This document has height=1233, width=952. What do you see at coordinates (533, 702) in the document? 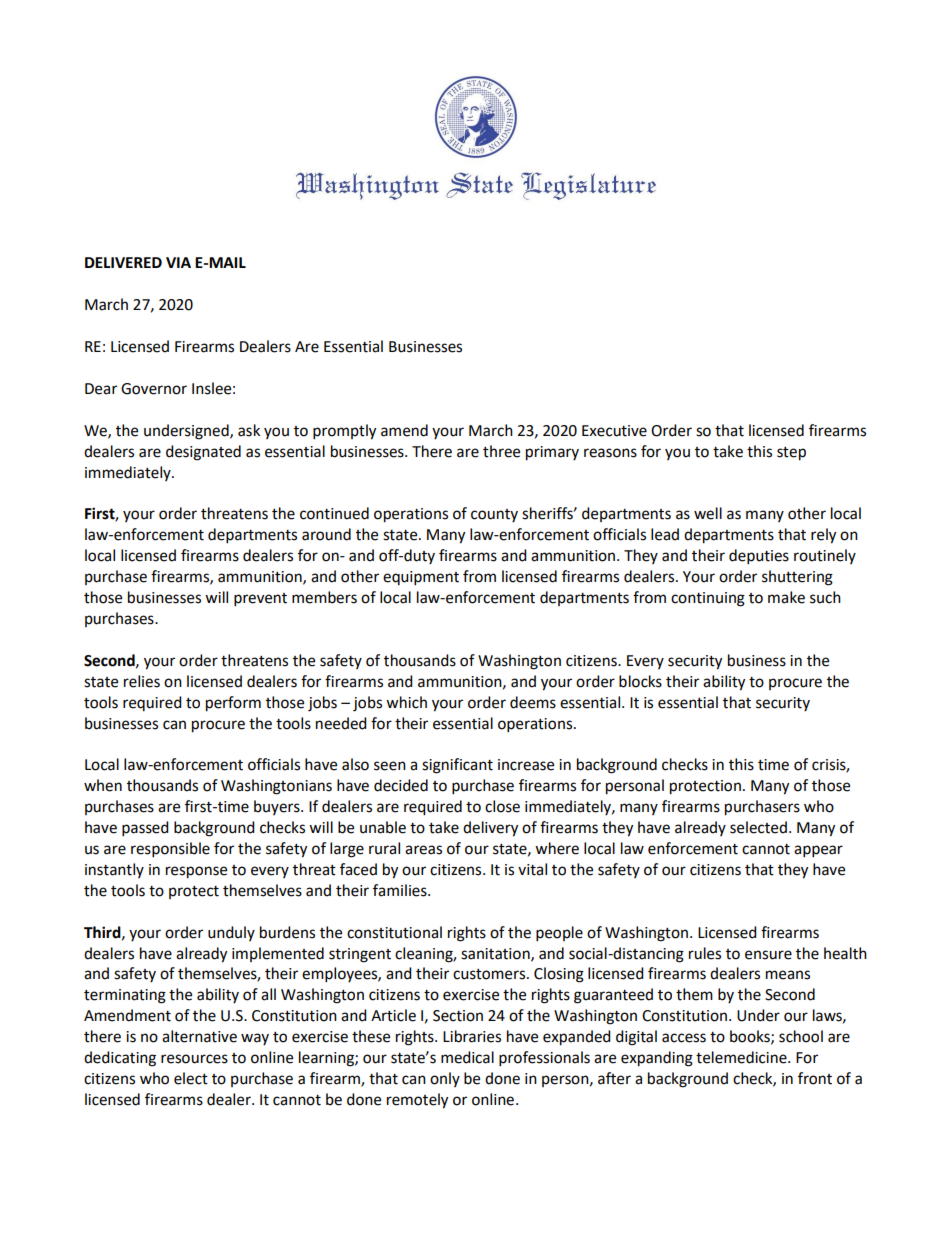
I see `deems` at bounding box center [533, 702].
